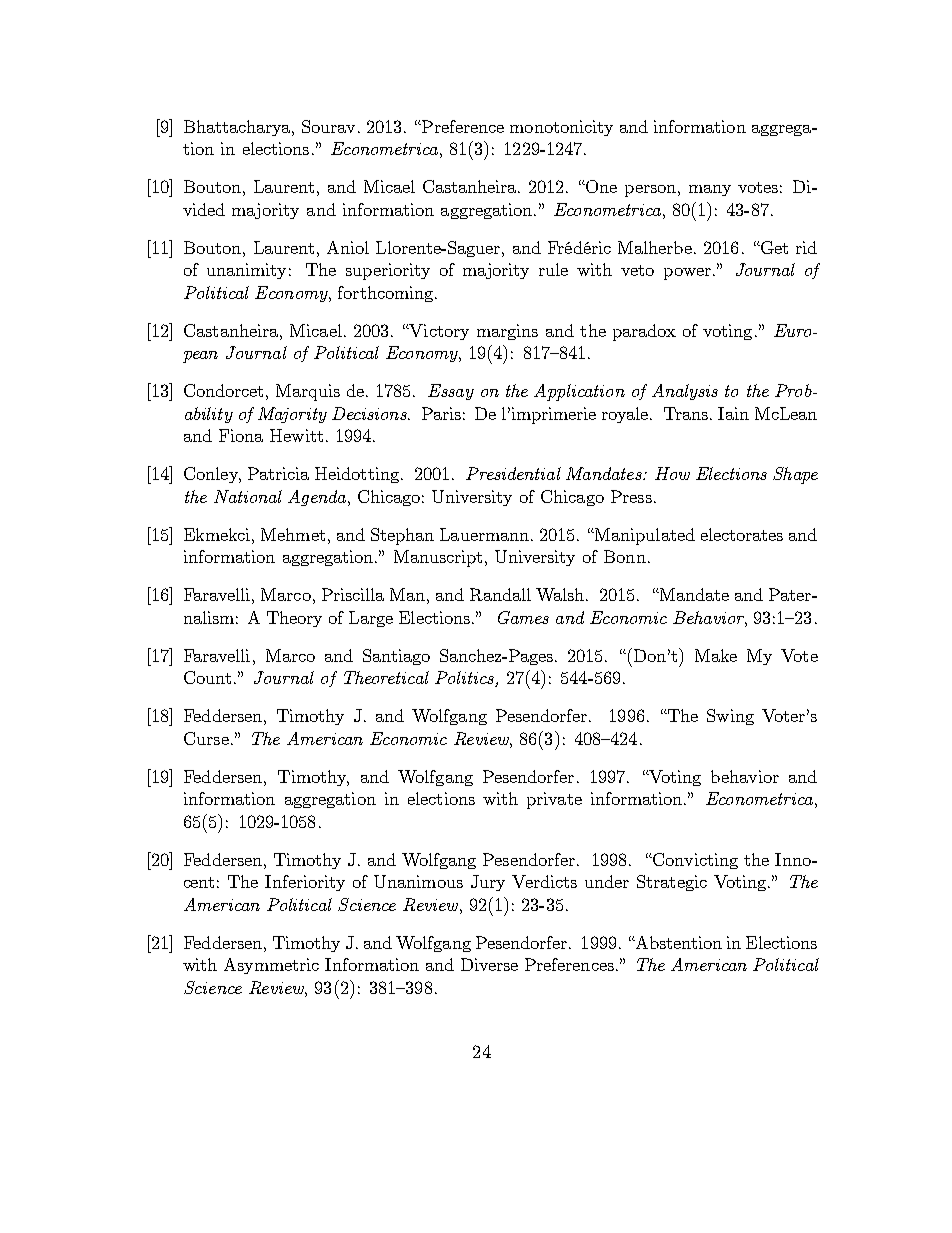  Describe the element at coordinates (710, 190) in the screenshot. I see `many` at that location.
